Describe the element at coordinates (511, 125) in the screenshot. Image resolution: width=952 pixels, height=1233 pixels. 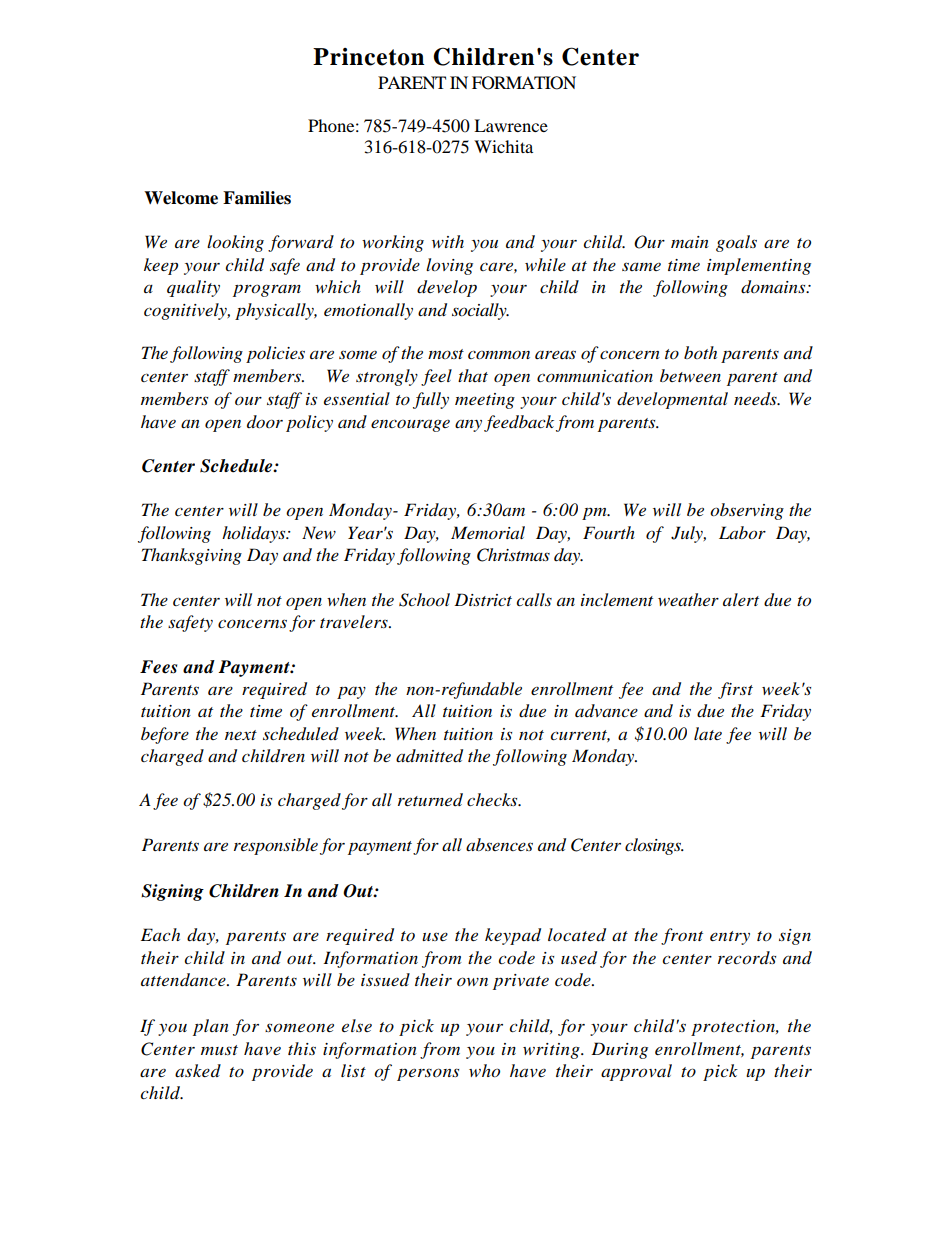
I see `Lawrence` at that location.
